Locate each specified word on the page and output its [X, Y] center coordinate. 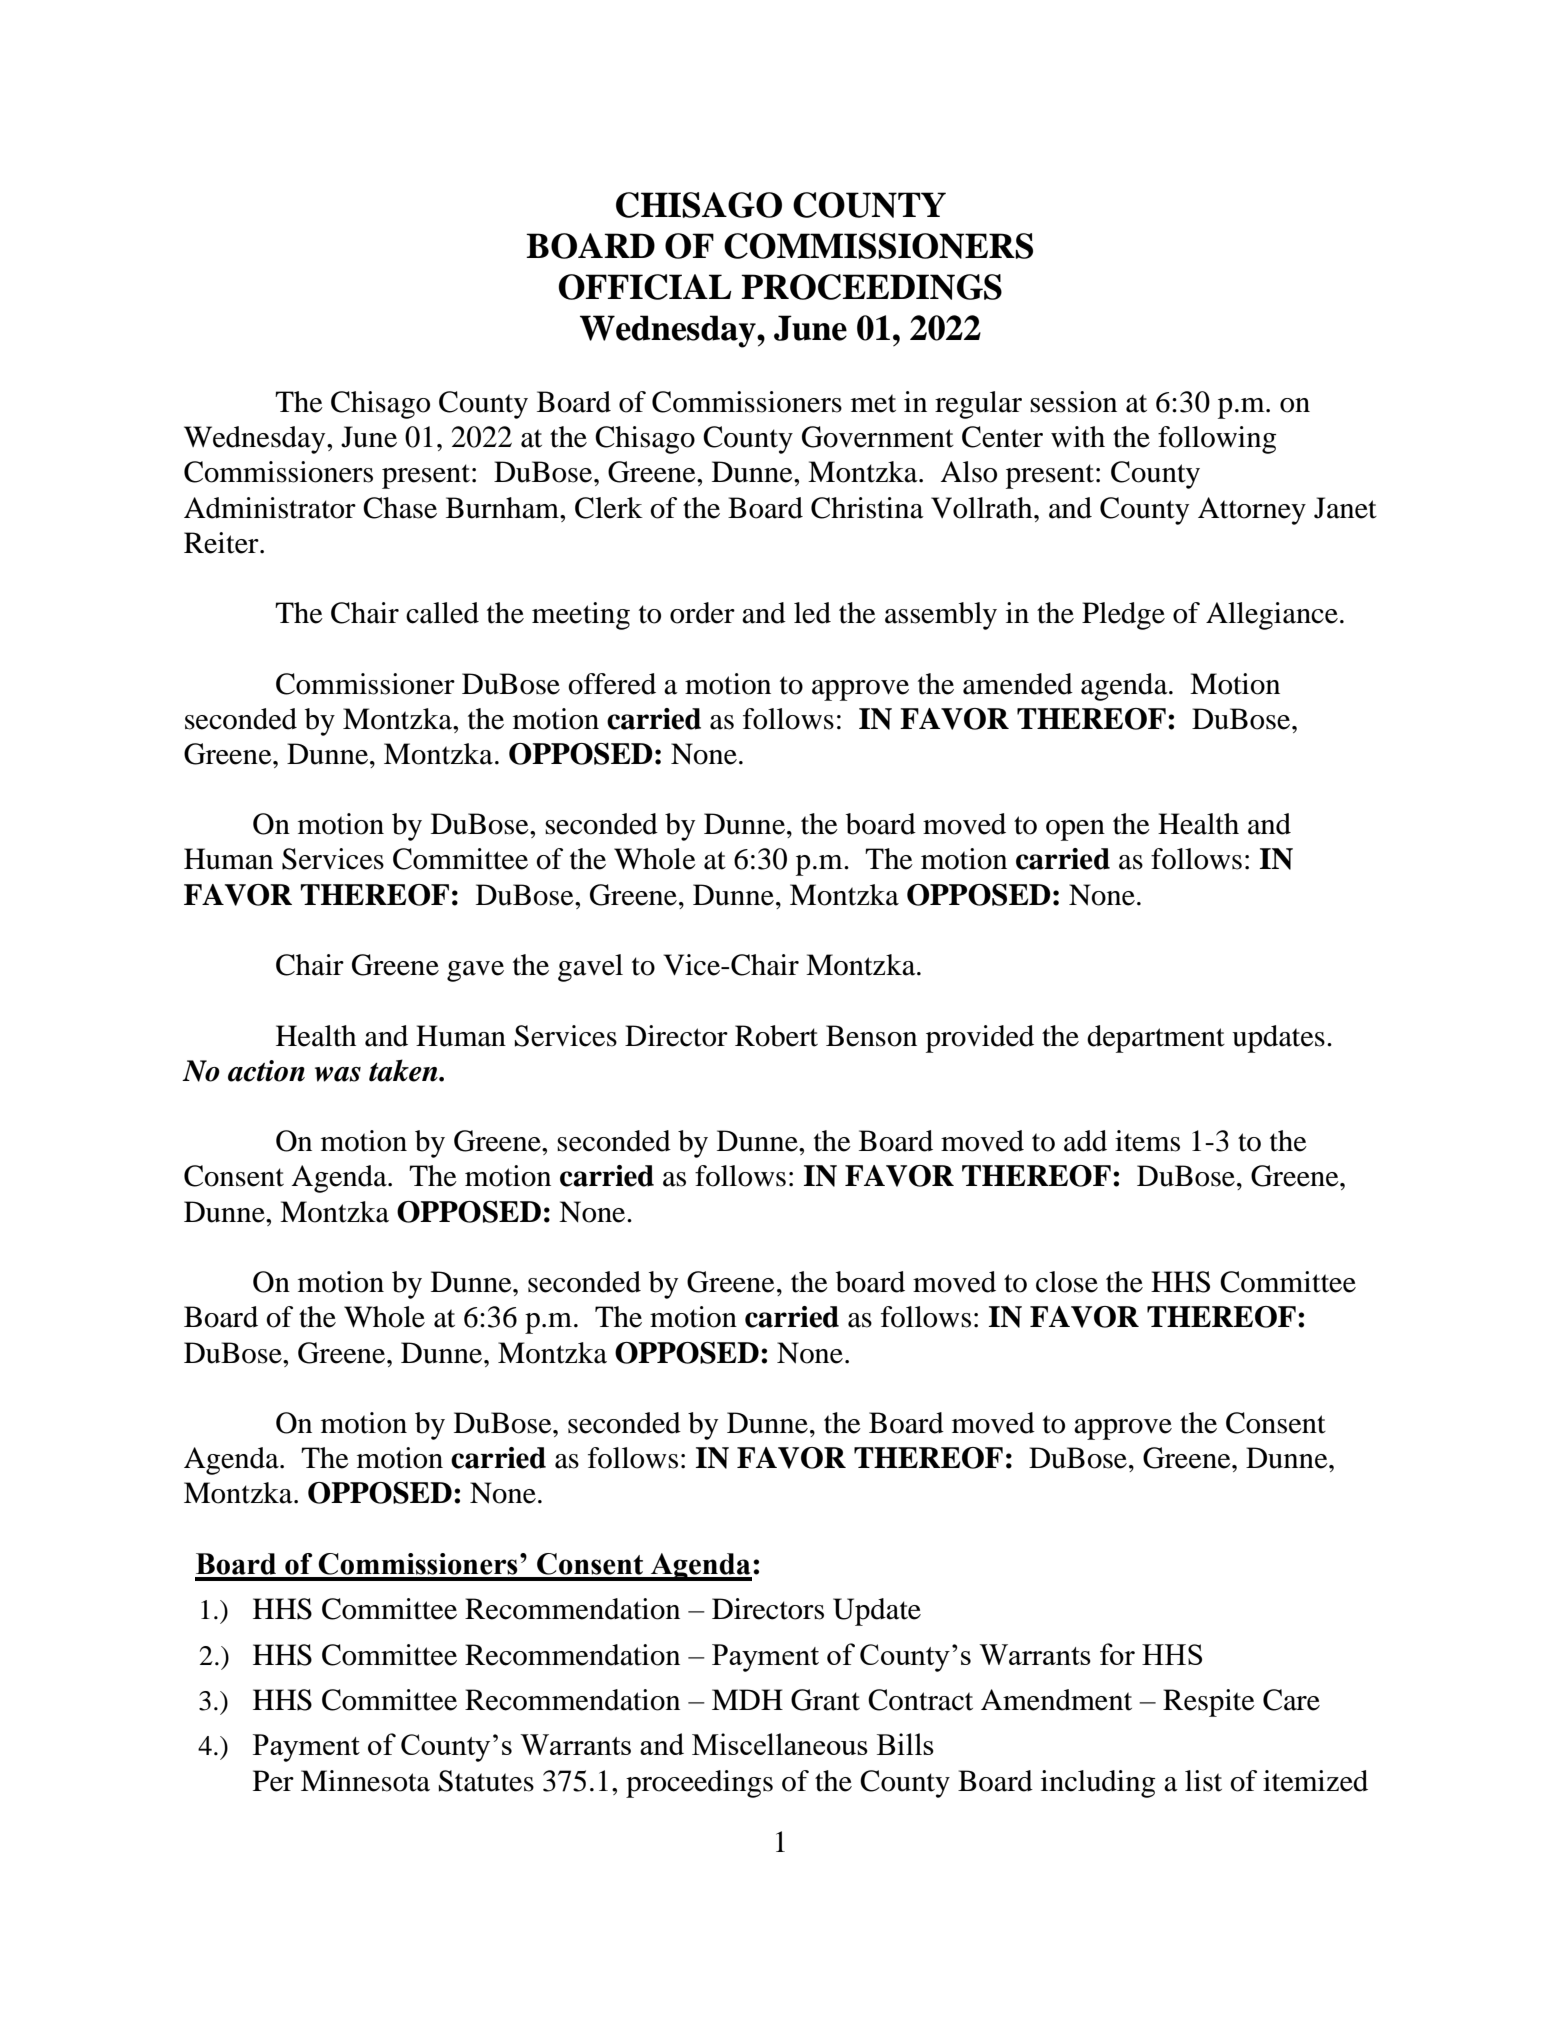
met [873, 403]
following [1217, 440]
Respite [1209, 1703]
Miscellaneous [780, 1744]
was [338, 1074]
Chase [400, 508]
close [1067, 1282]
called [442, 613]
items [1147, 1141]
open [1075, 830]
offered [612, 684]
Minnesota [365, 1781]
